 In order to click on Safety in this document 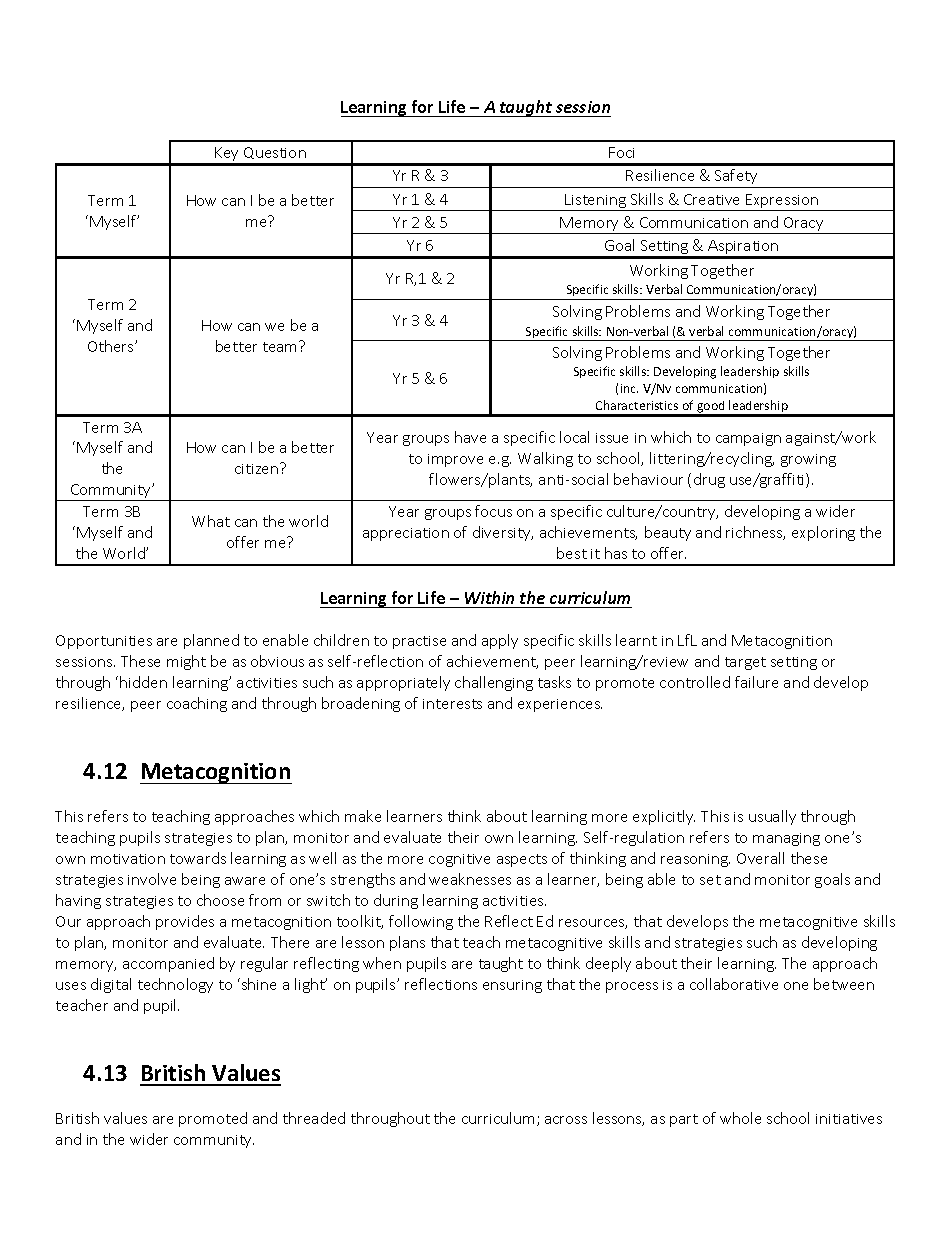, I will do `click(736, 176)`.
